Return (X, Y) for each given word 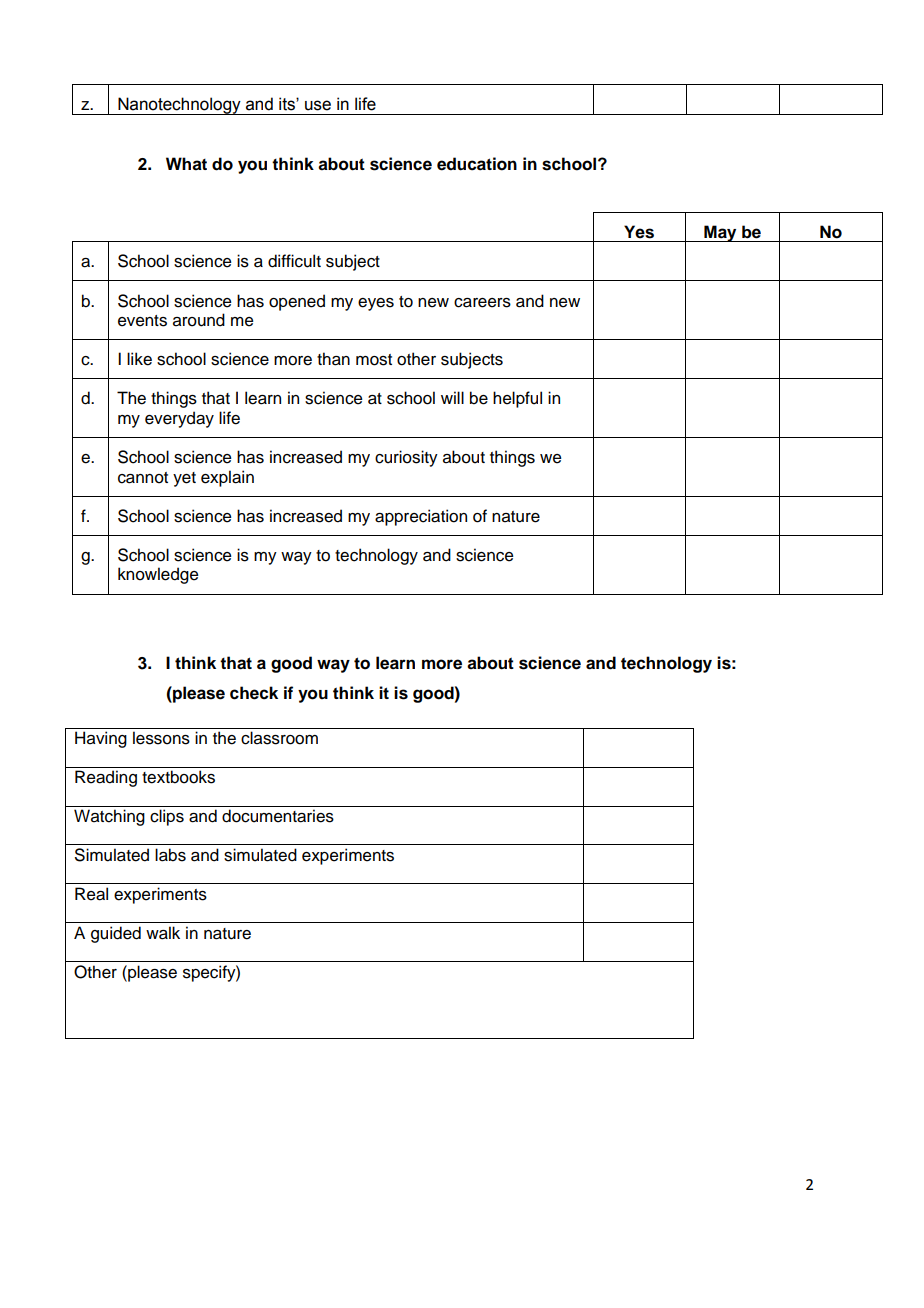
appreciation (421, 517)
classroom (279, 738)
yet (184, 479)
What (186, 164)
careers (482, 303)
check (254, 693)
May (720, 233)
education (477, 164)
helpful (517, 399)
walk (163, 933)
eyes (376, 304)
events (142, 321)
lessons (161, 738)
